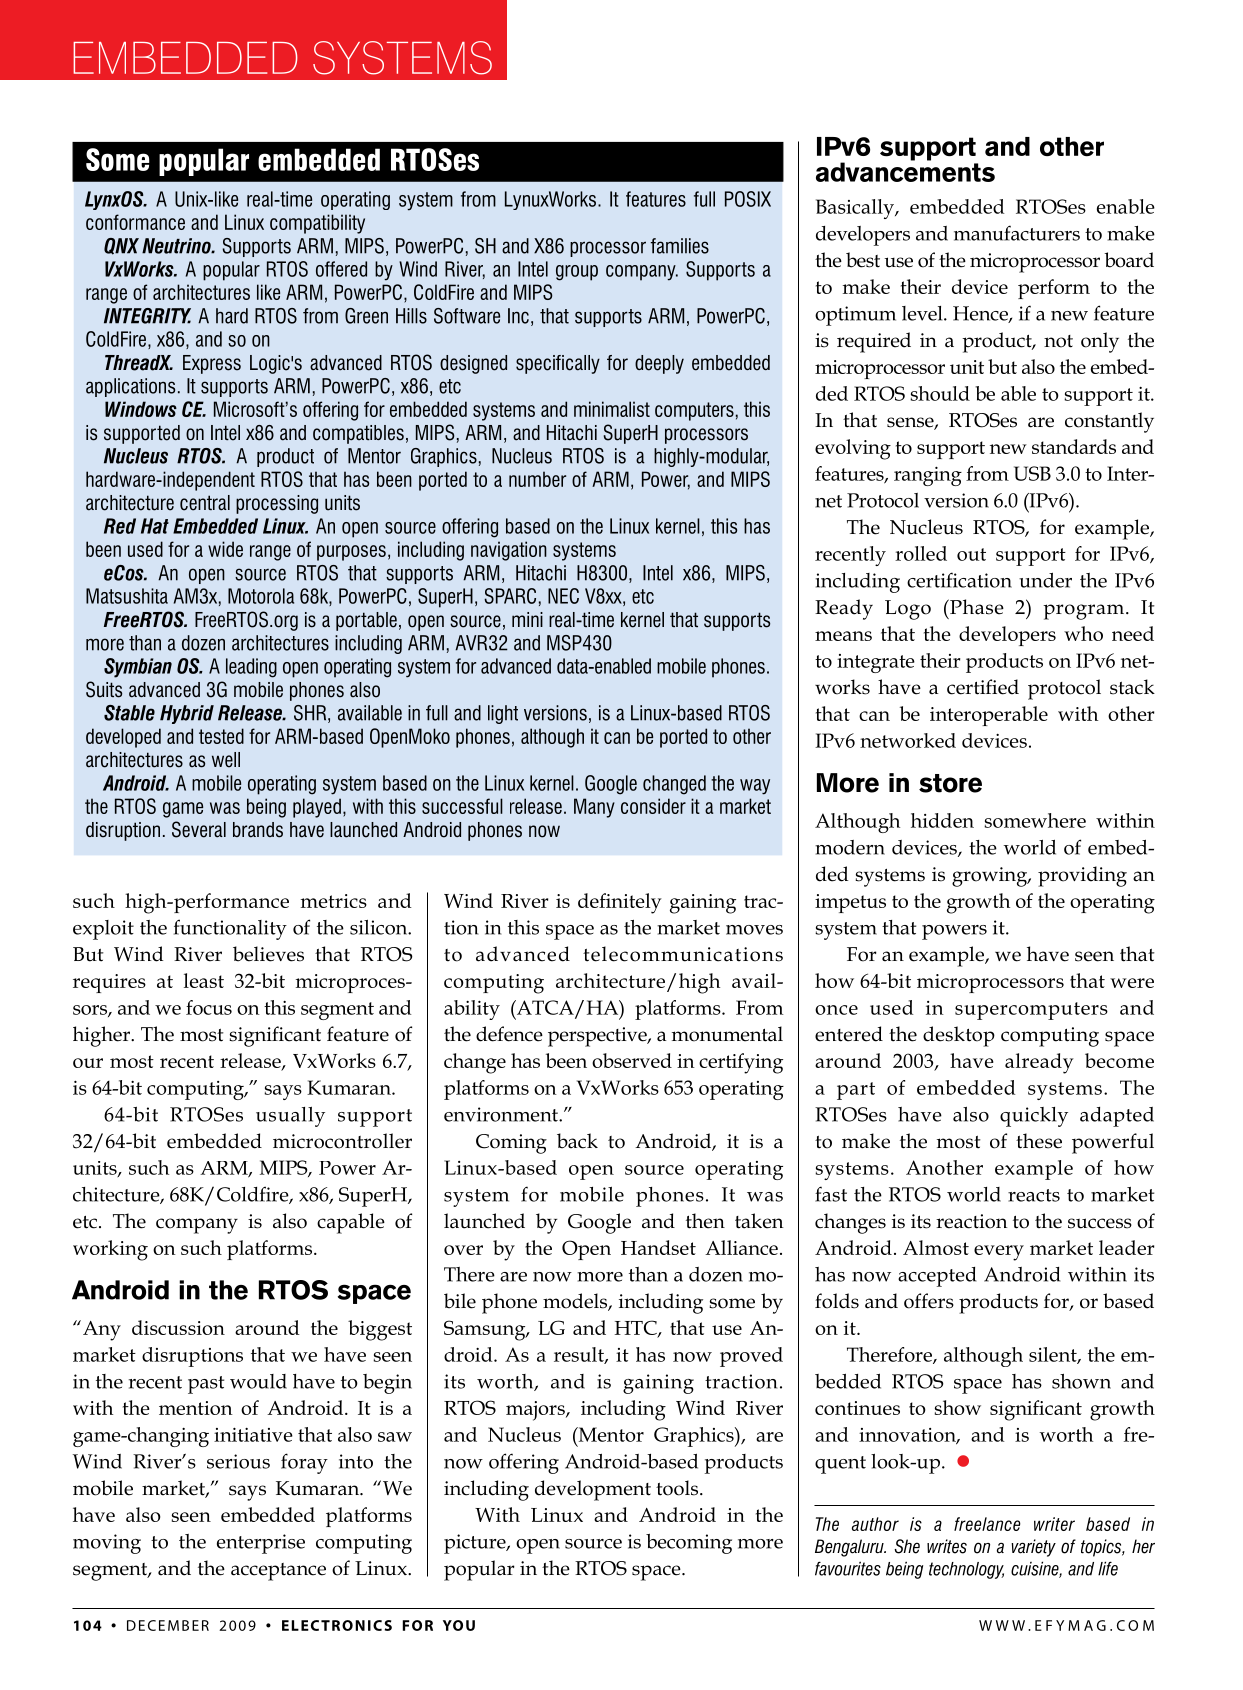 This page has width=1243, height=1690. Describe the element at coordinates (225, 549) in the page. I see `wide` at that location.
